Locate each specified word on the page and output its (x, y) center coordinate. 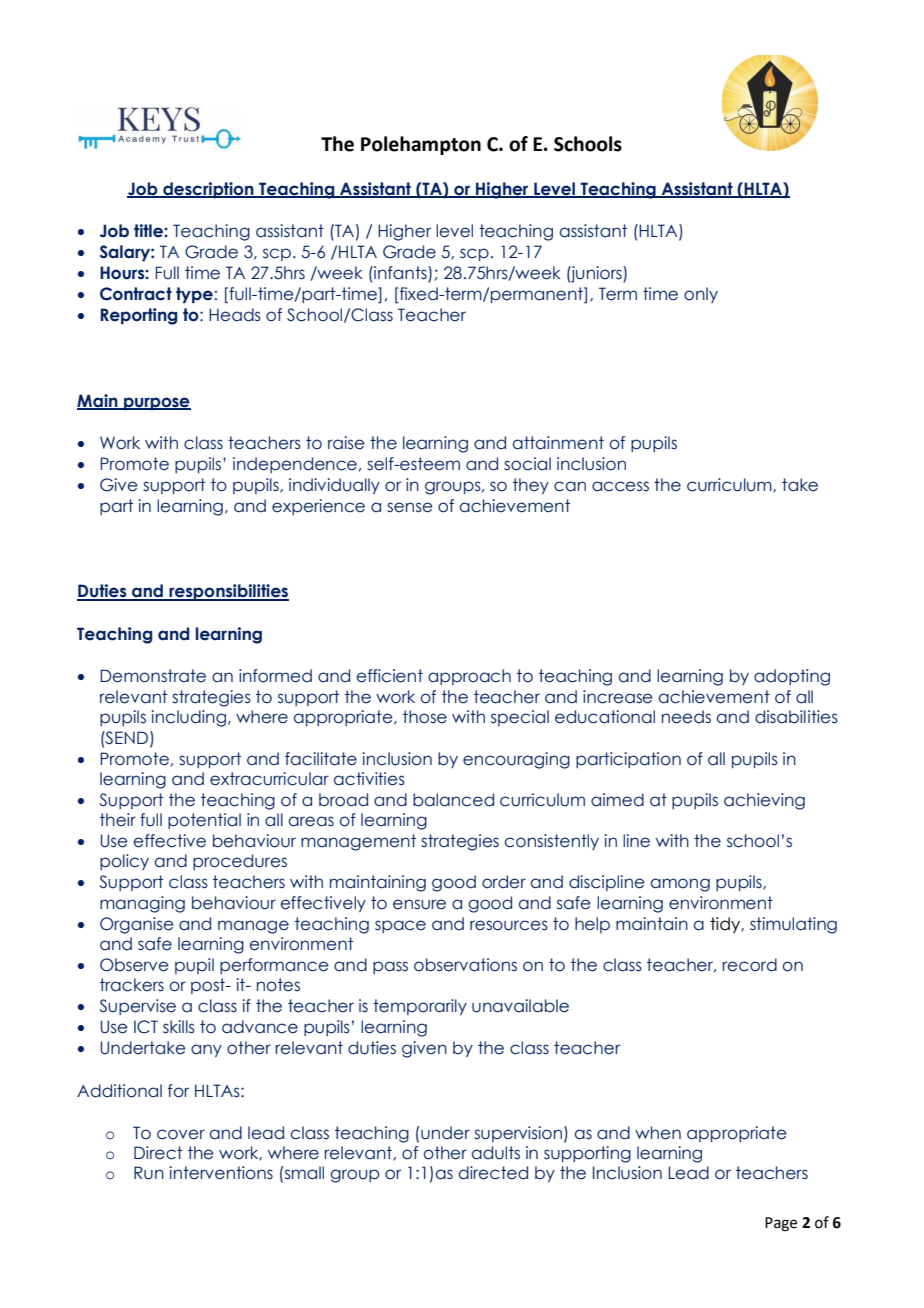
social (527, 464)
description (208, 190)
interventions (221, 1173)
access (620, 486)
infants (400, 274)
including (189, 718)
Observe (134, 965)
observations (465, 965)
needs (686, 717)
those (425, 717)
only (701, 295)
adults (496, 1153)
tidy (726, 925)
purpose (156, 404)
